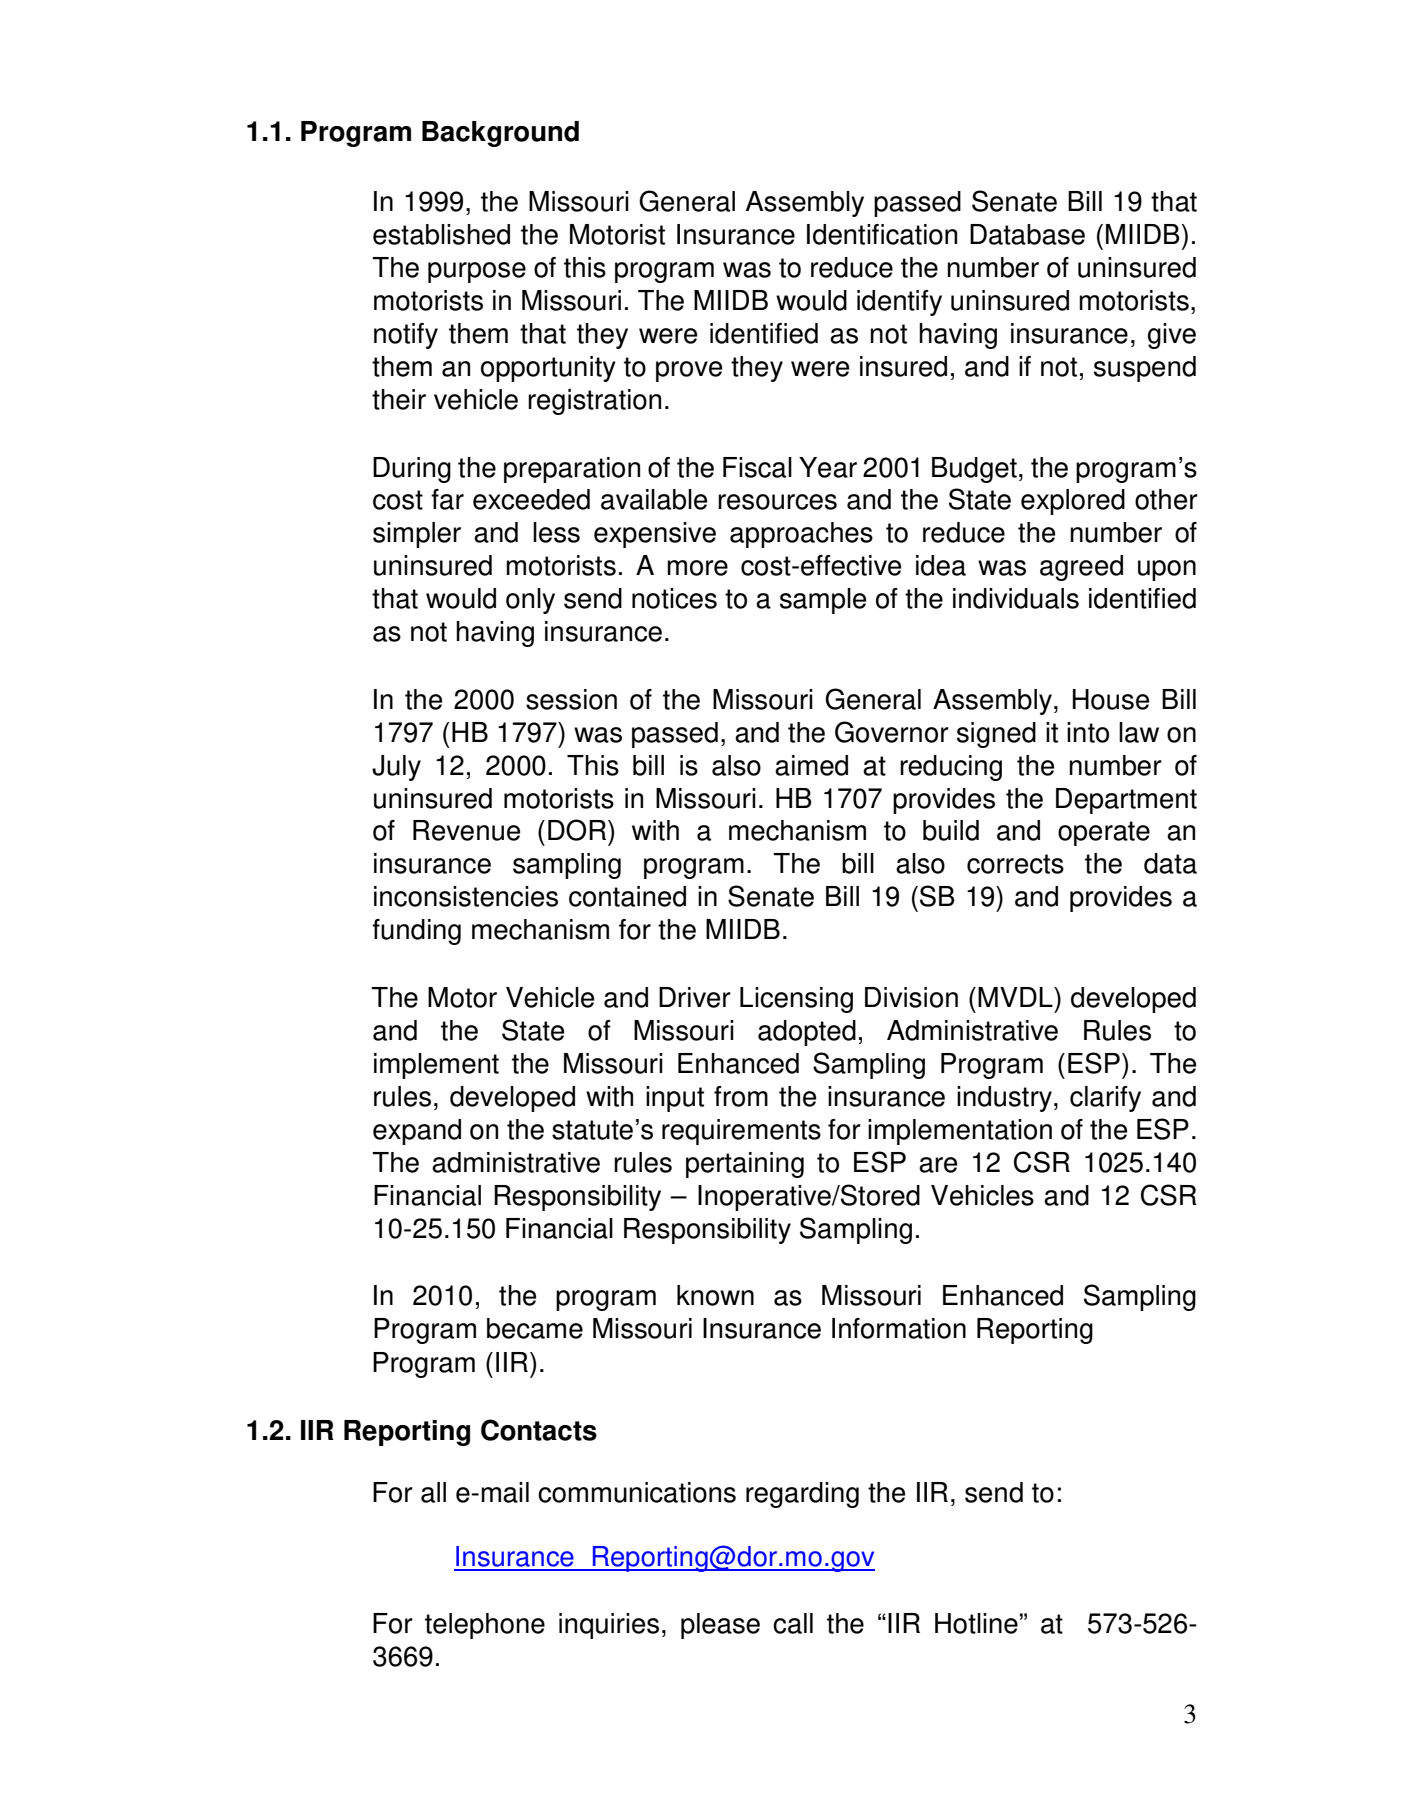 This document has height=1815, width=1403. What do you see at coordinates (793, 1623) in the document?
I see `call` at bounding box center [793, 1623].
